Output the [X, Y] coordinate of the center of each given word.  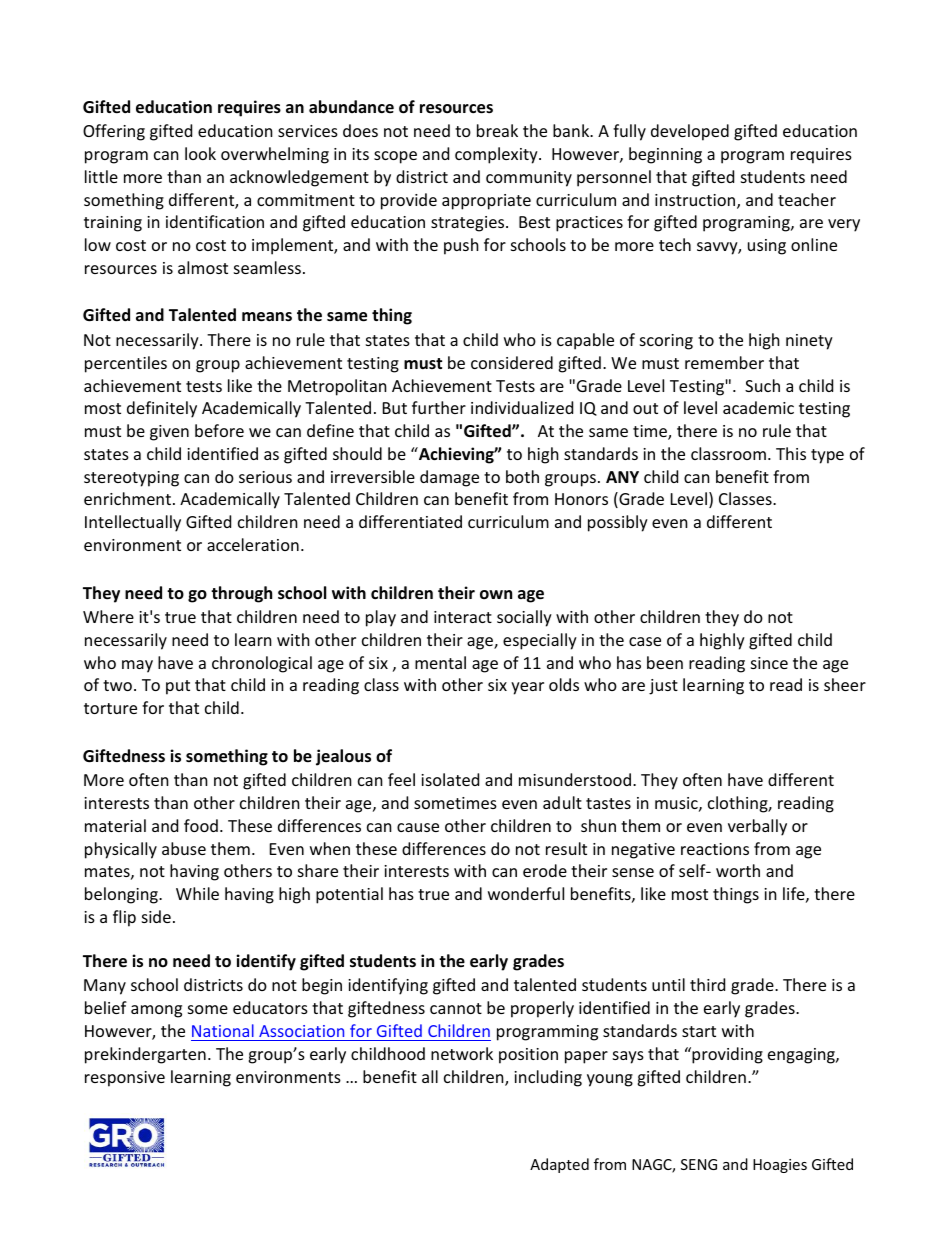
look [200, 153]
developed [690, 132]
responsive [125, 1079]
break [497, 130]
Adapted [559, 1165]
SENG [699, 1164]
